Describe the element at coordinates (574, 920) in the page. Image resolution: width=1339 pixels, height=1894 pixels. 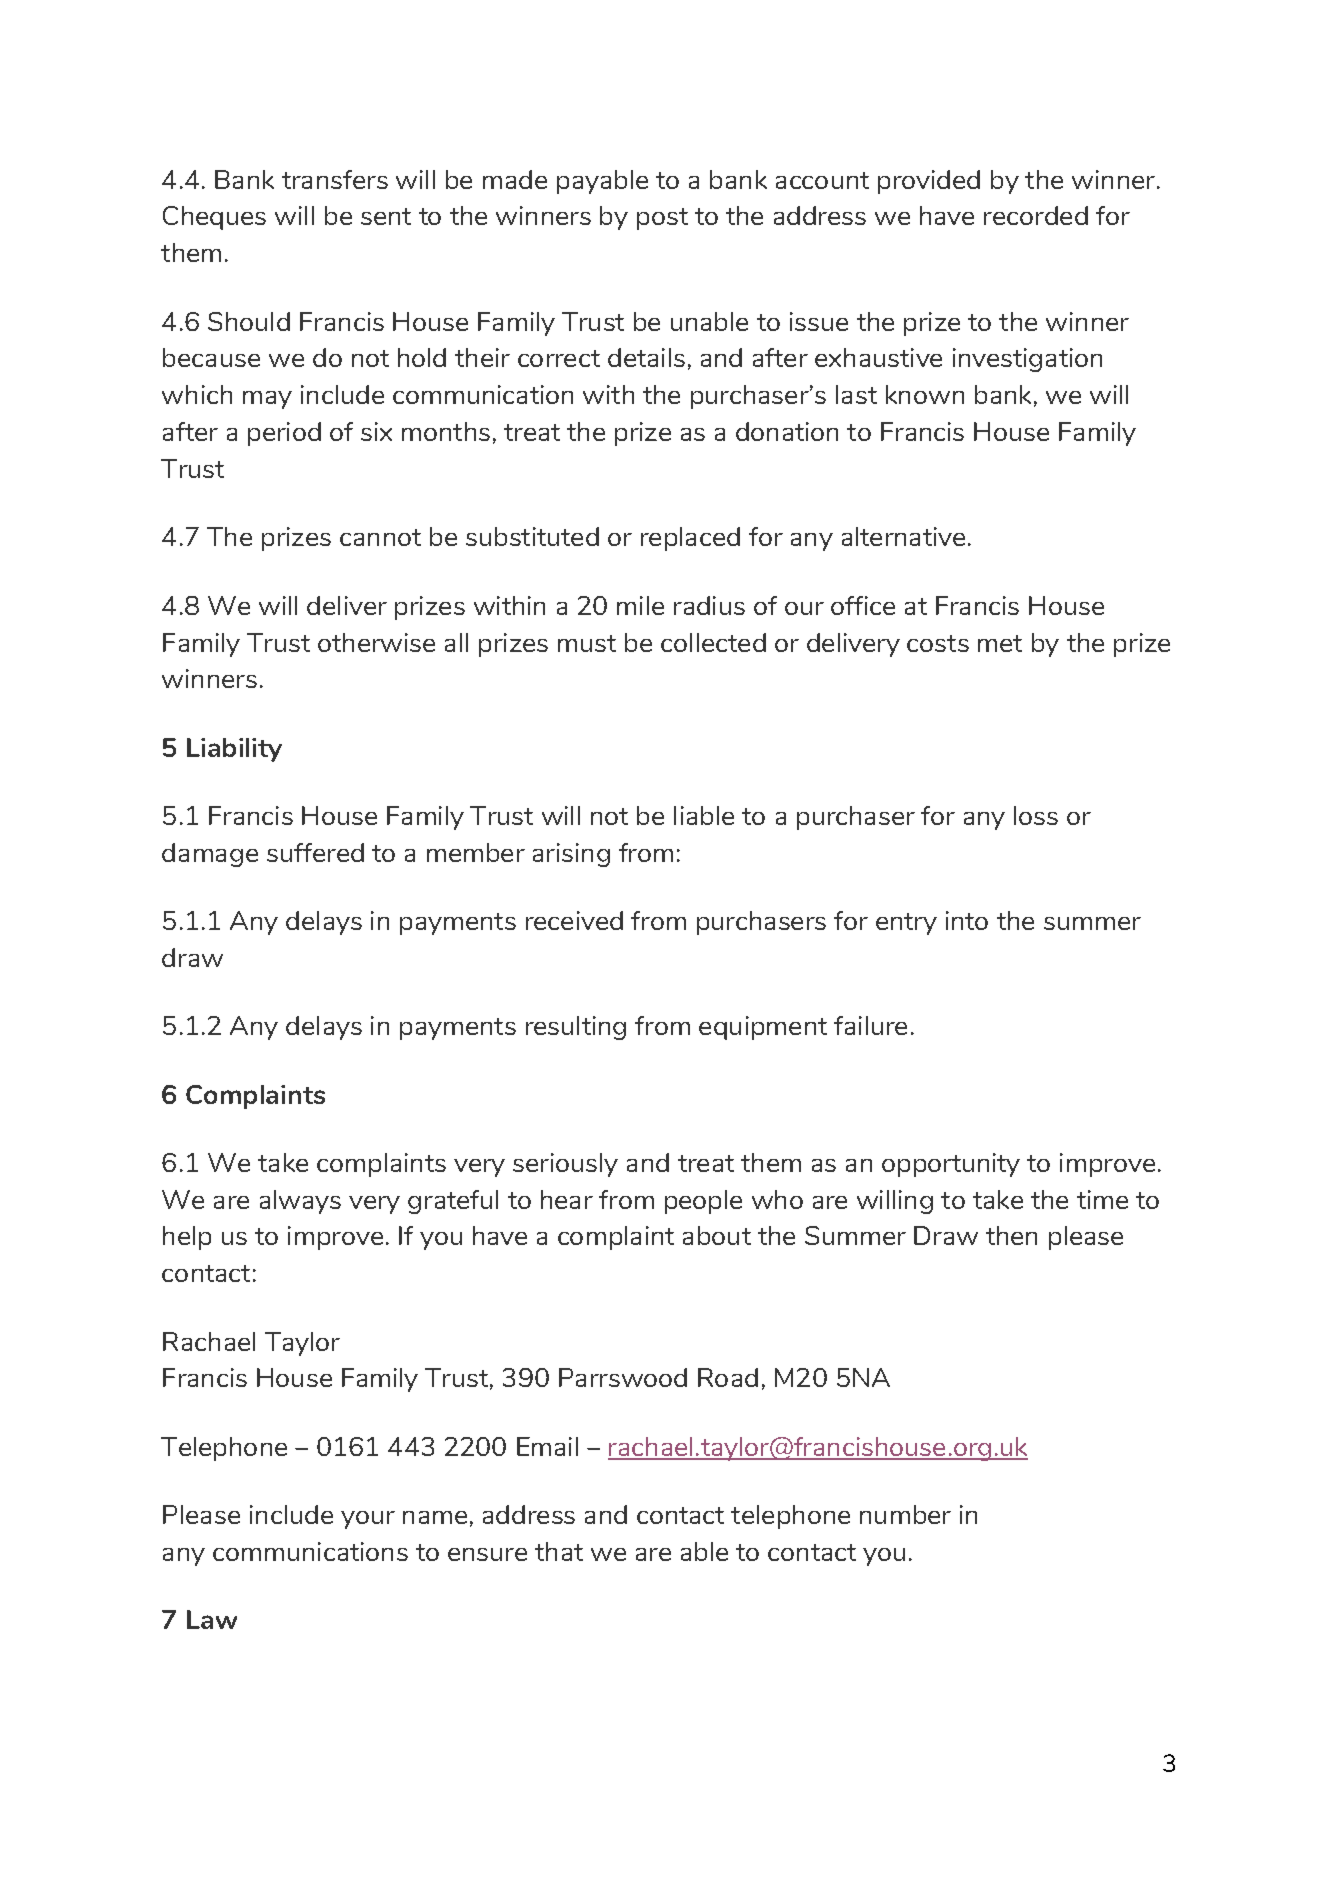
I see `received` at that location.
